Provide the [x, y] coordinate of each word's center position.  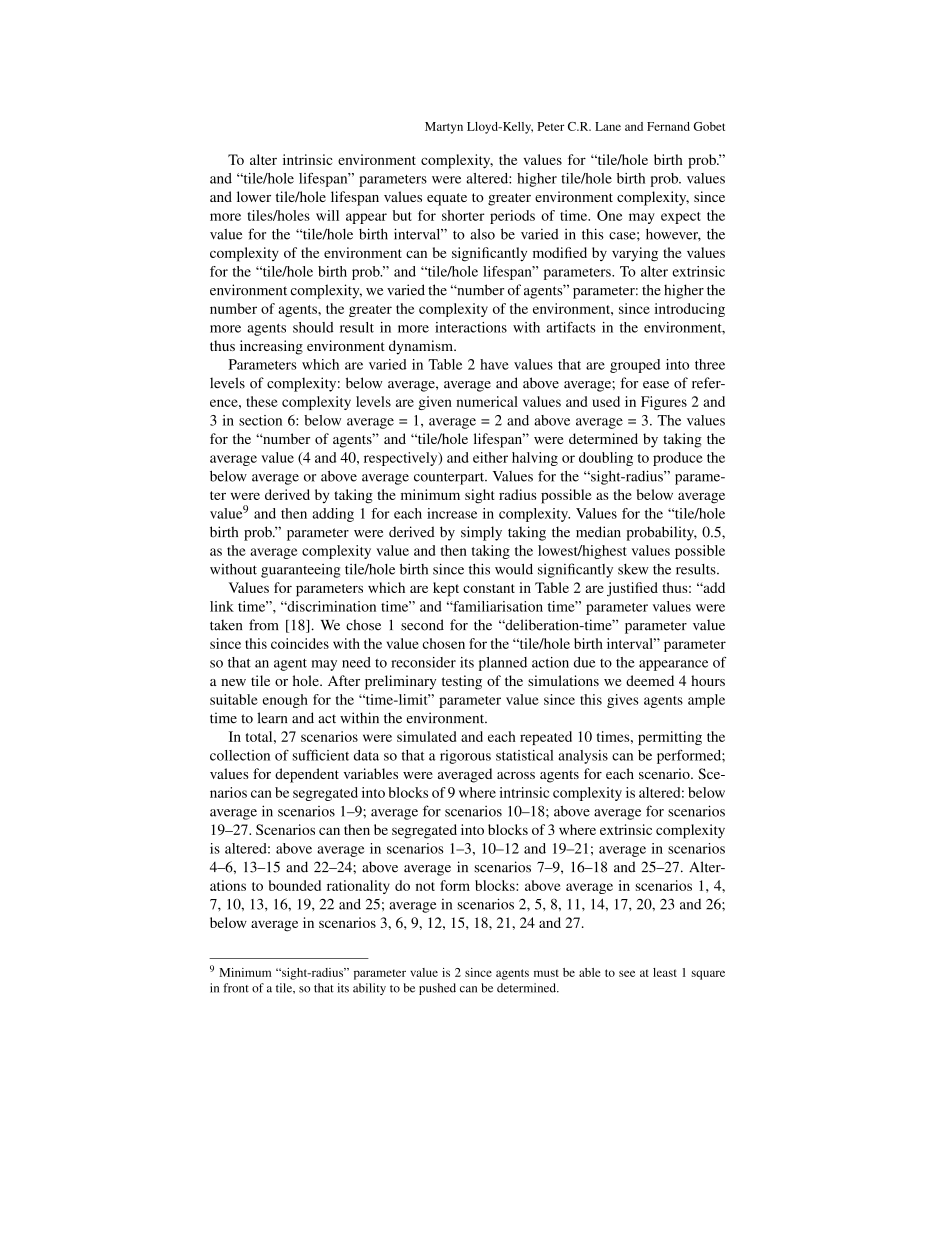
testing [462, 682]
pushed [437, 989]
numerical [487, 401]
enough [285, 701]
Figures [664, 403]
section [260, 420]
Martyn [444, 128]
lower [254, 196]
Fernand [668, 126]
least [665, 972]
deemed [650, 680]
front [236, 988]
